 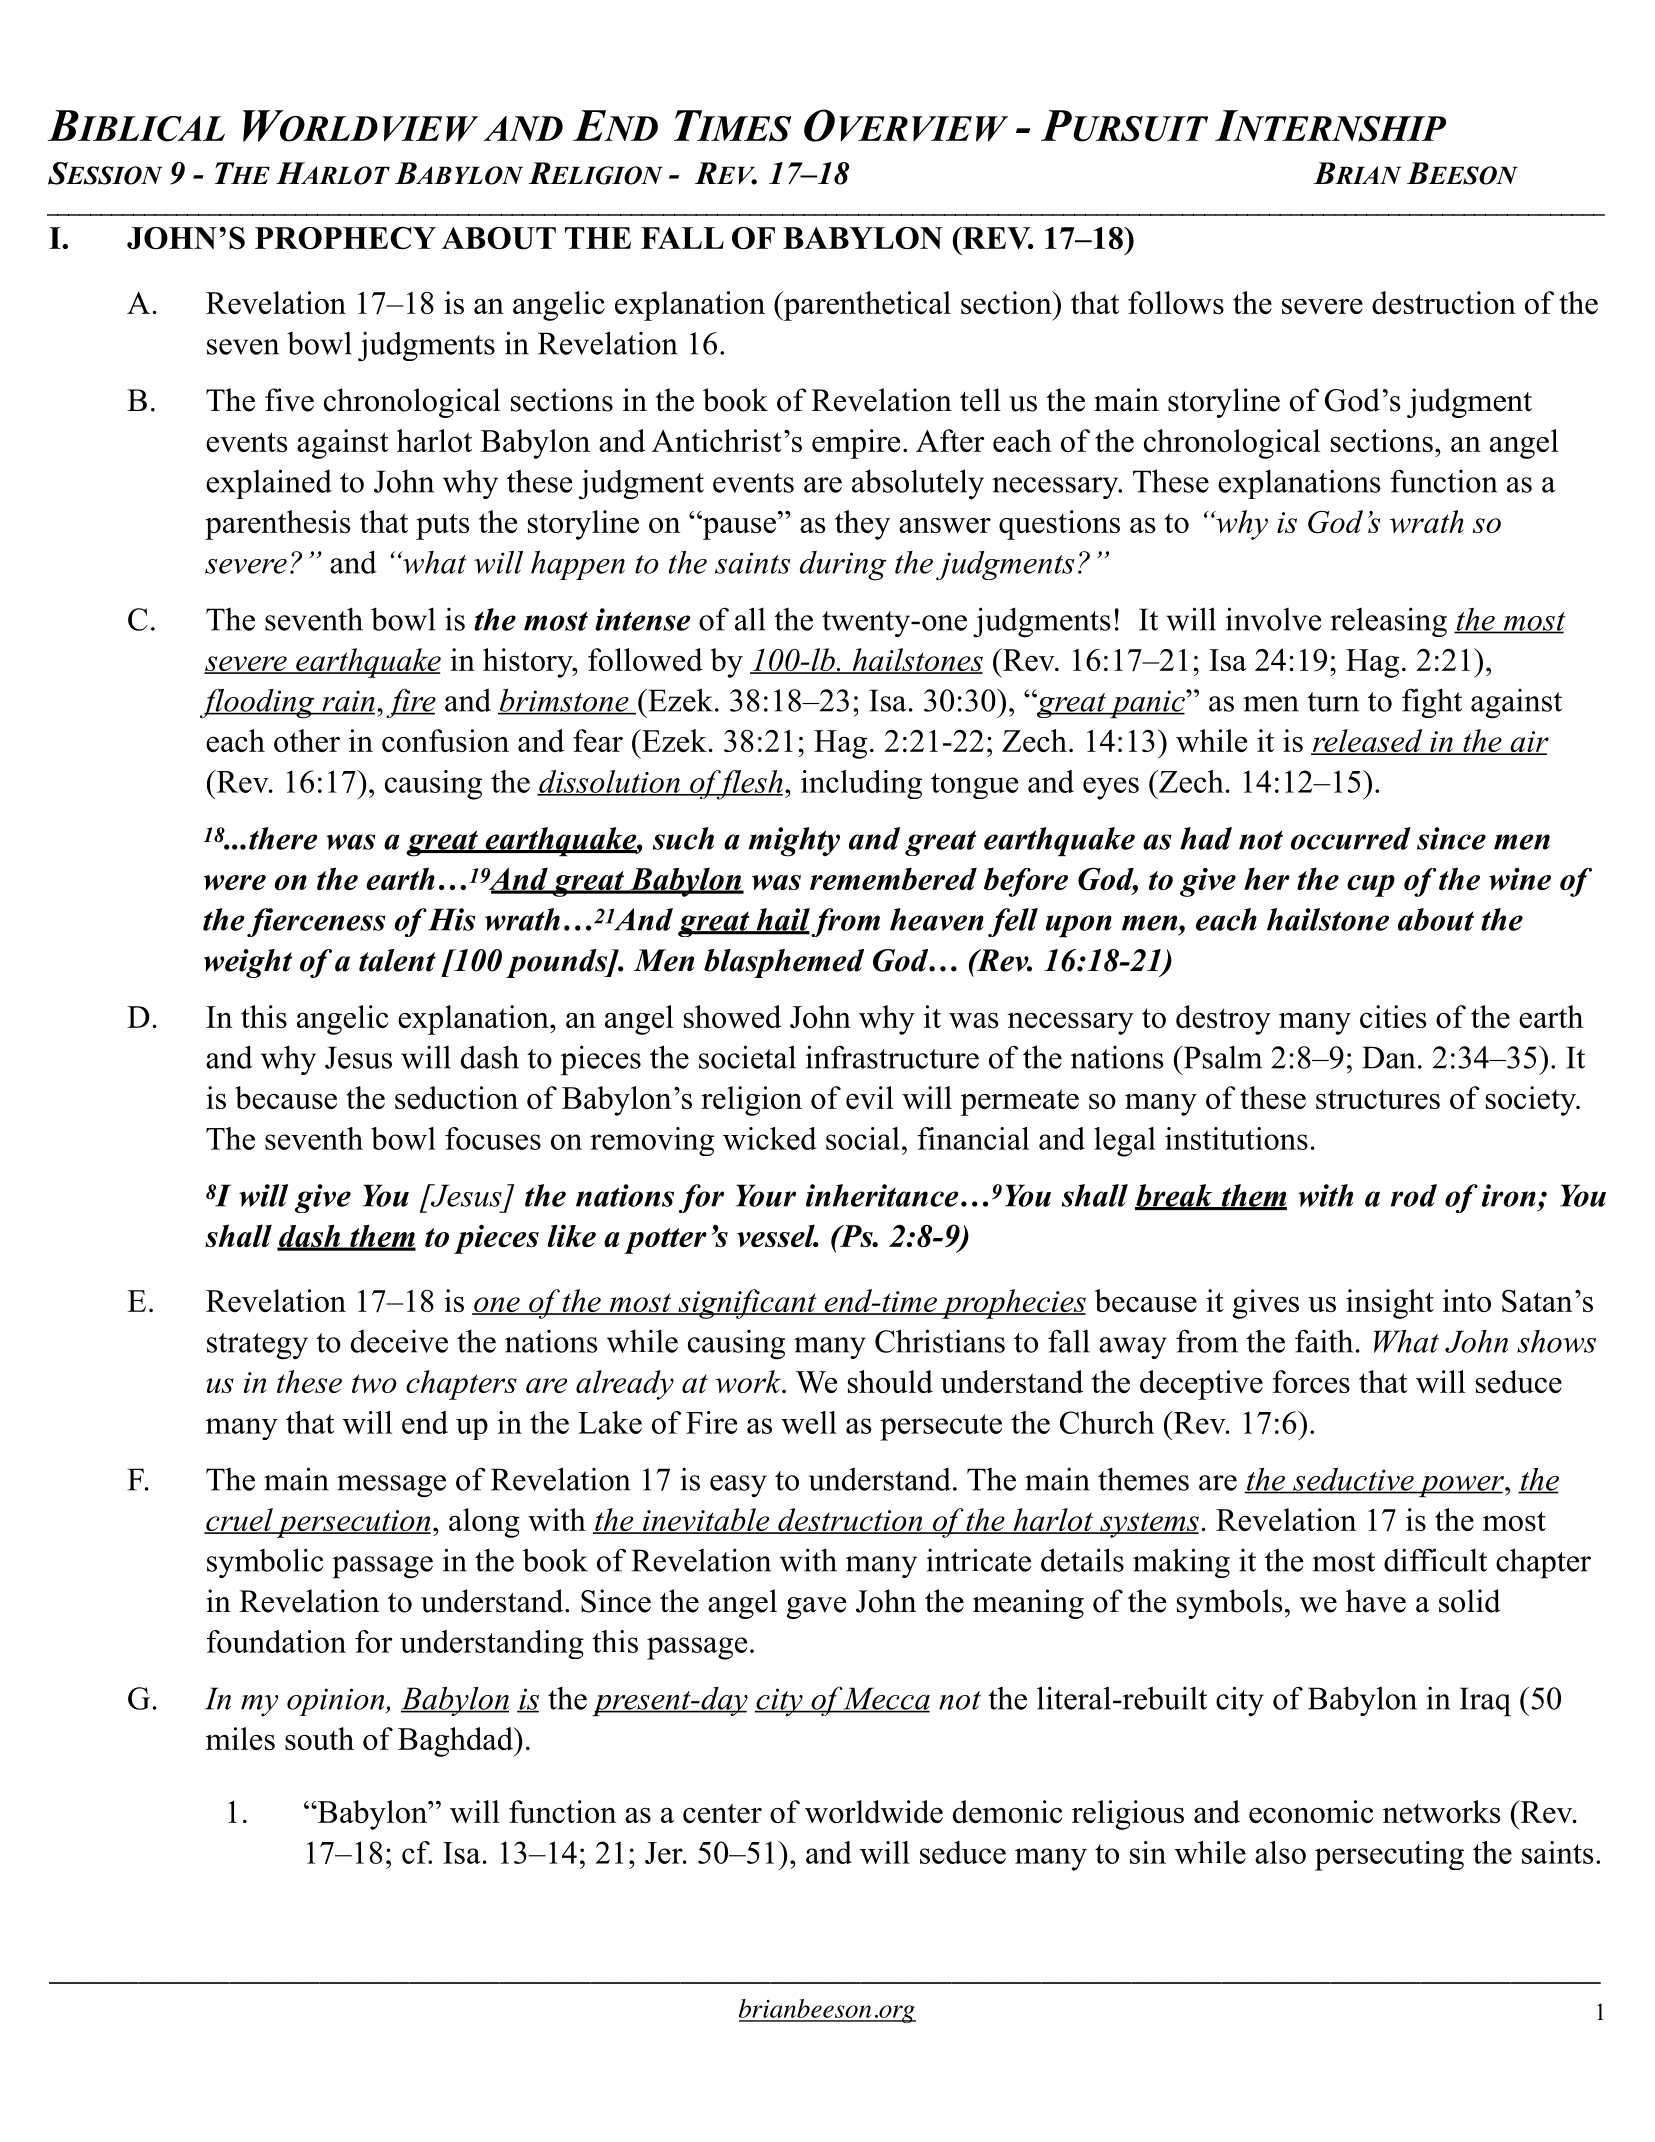 What do you see at coordinates (456, 1097) in the screenshot?
I see `seduction` at bounding box center [456, 1097].
